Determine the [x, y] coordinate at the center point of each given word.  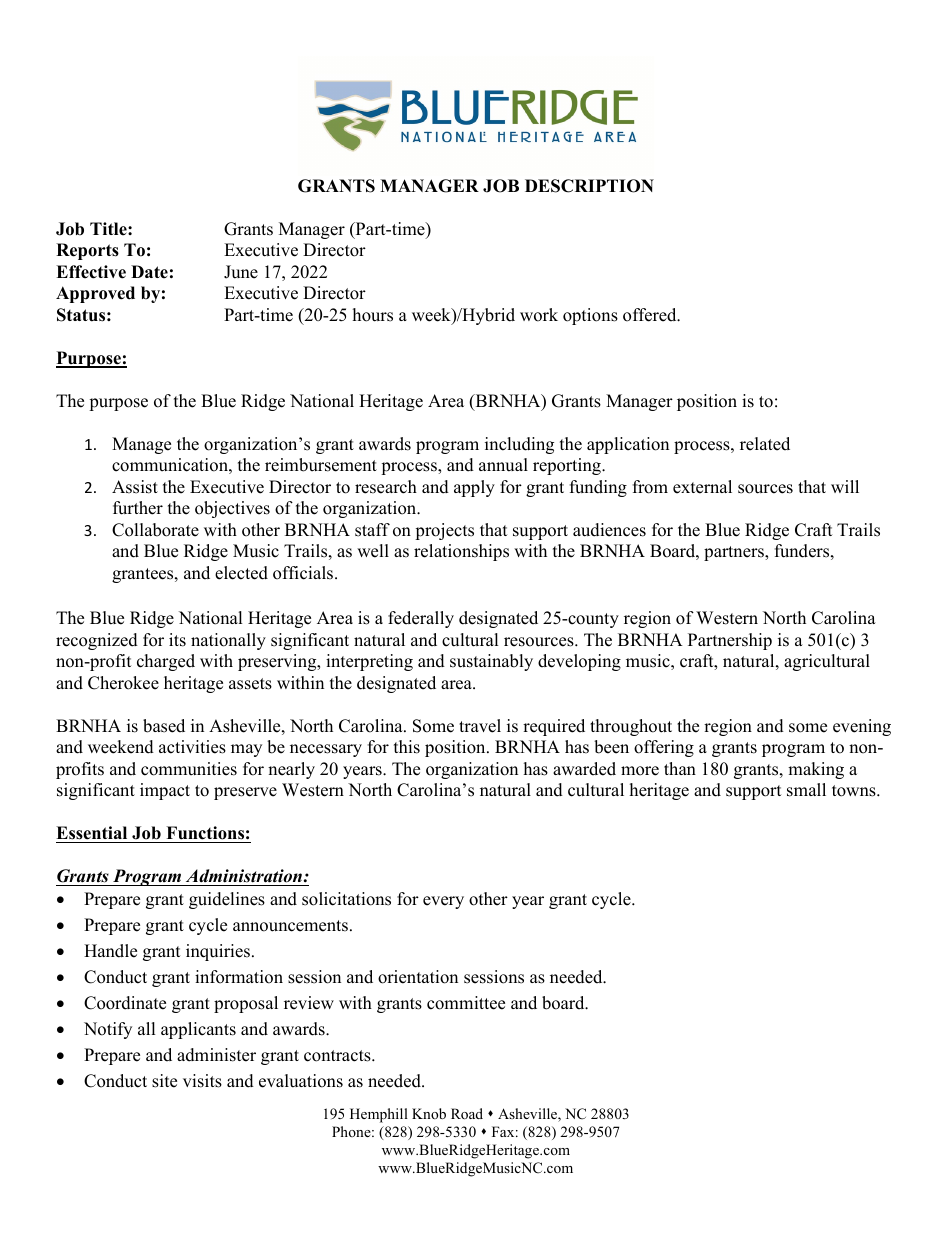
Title [109, 229]
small [806, 790]
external [702, 487]
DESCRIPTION [589, 186]
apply [474, 488]
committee [466, 1003]
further [138, 508]
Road [467, 1113]
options [590, 316]
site [164, 1081]
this [407, 747]
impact [165, 791]
